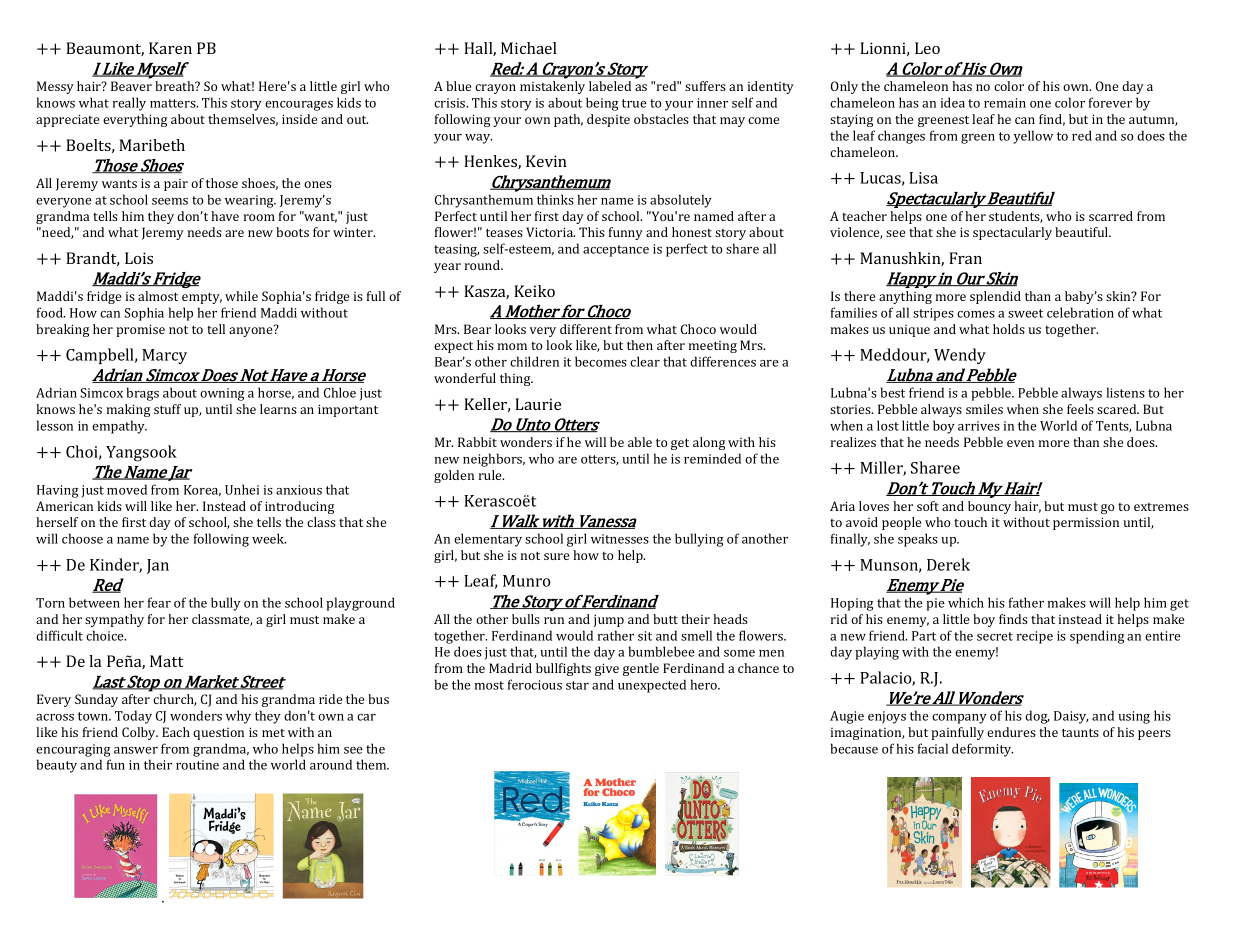 Image resolution: width=1233 pixels, height=952 pixels. Describe the element at coordinates (577, 685) in the image. I see `star` at that location.
